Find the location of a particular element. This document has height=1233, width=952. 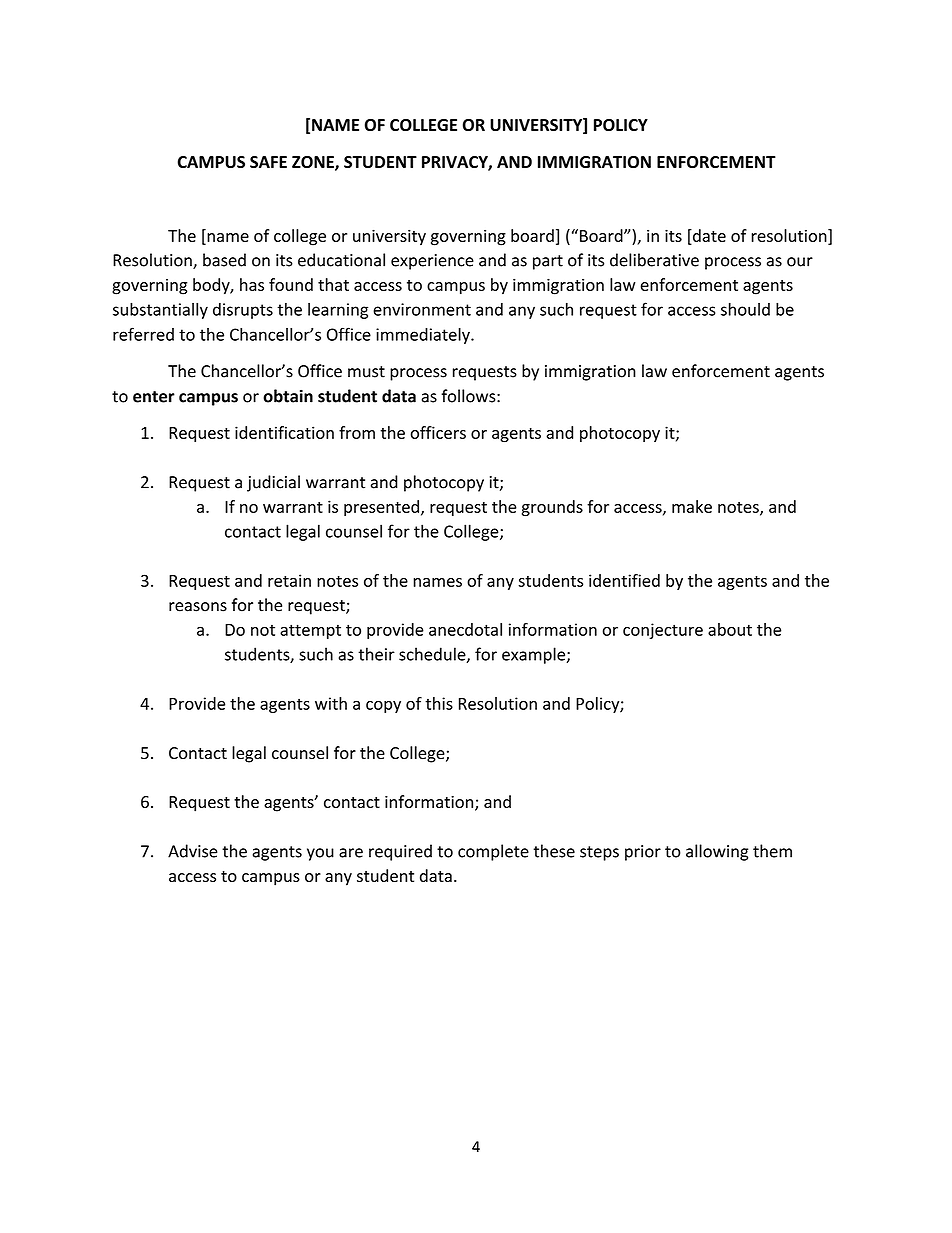

SAFE is located at coordinates (268, 162).
